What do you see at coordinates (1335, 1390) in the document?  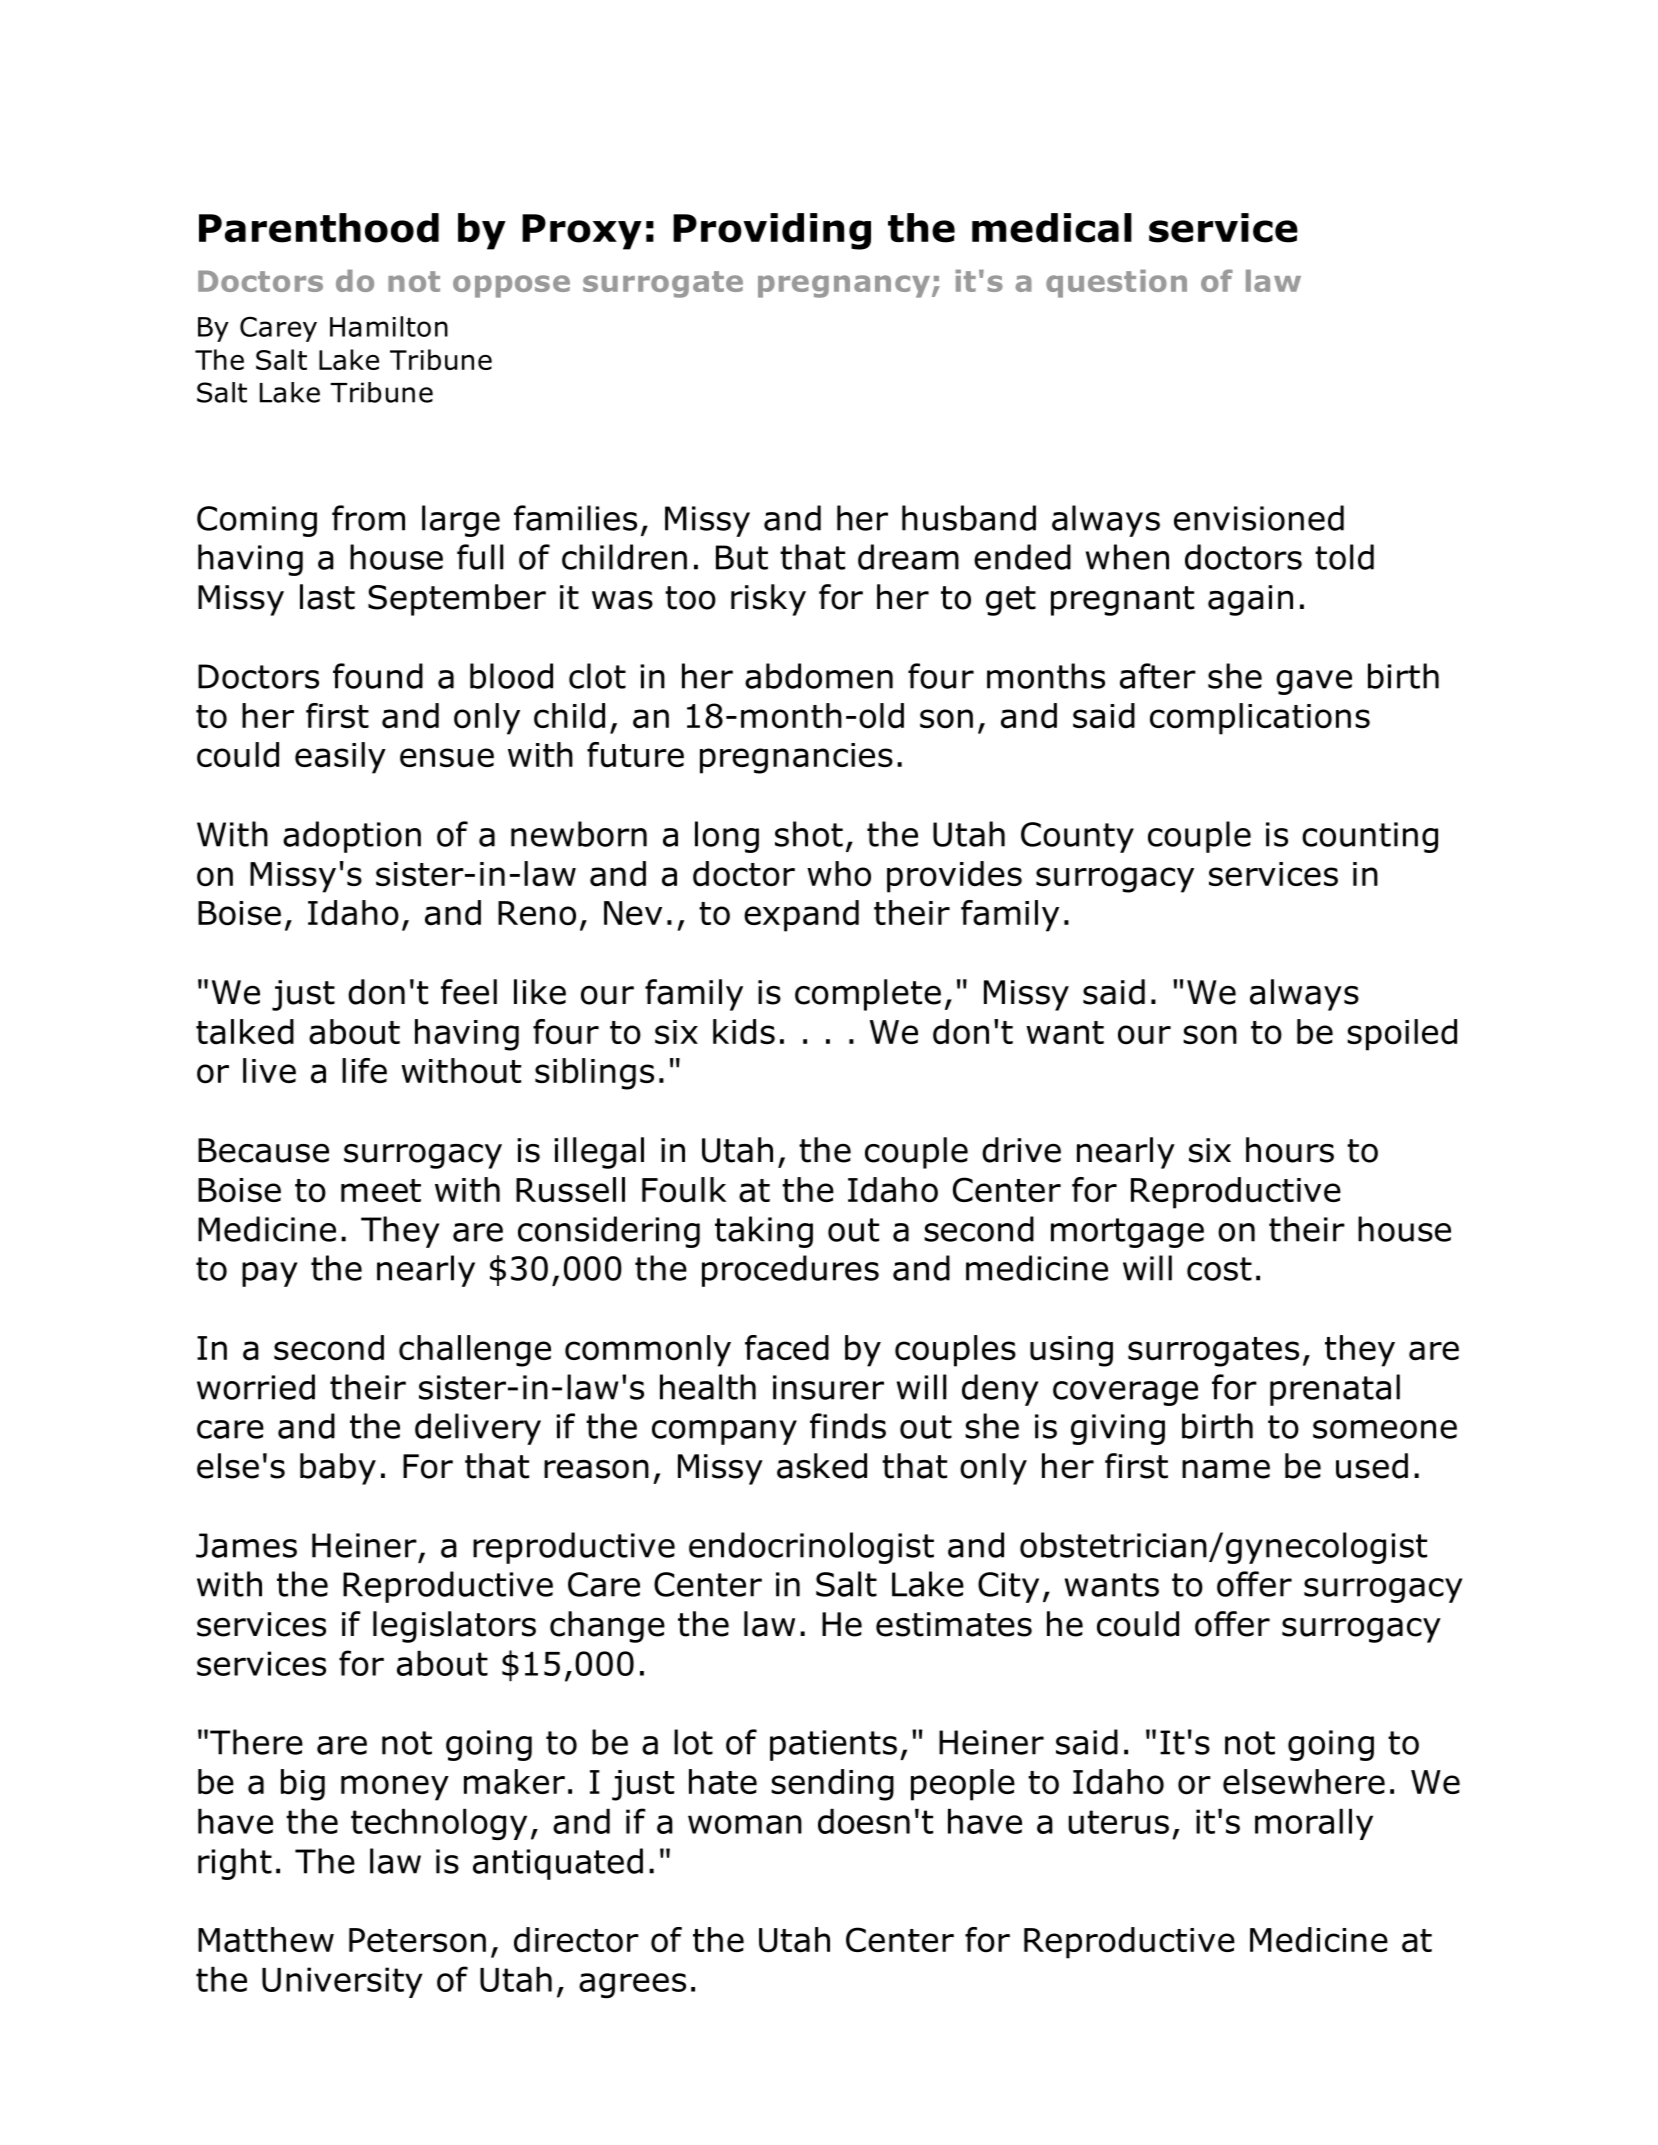 I see `prenatal` at bounding box center [1335, 1390].
